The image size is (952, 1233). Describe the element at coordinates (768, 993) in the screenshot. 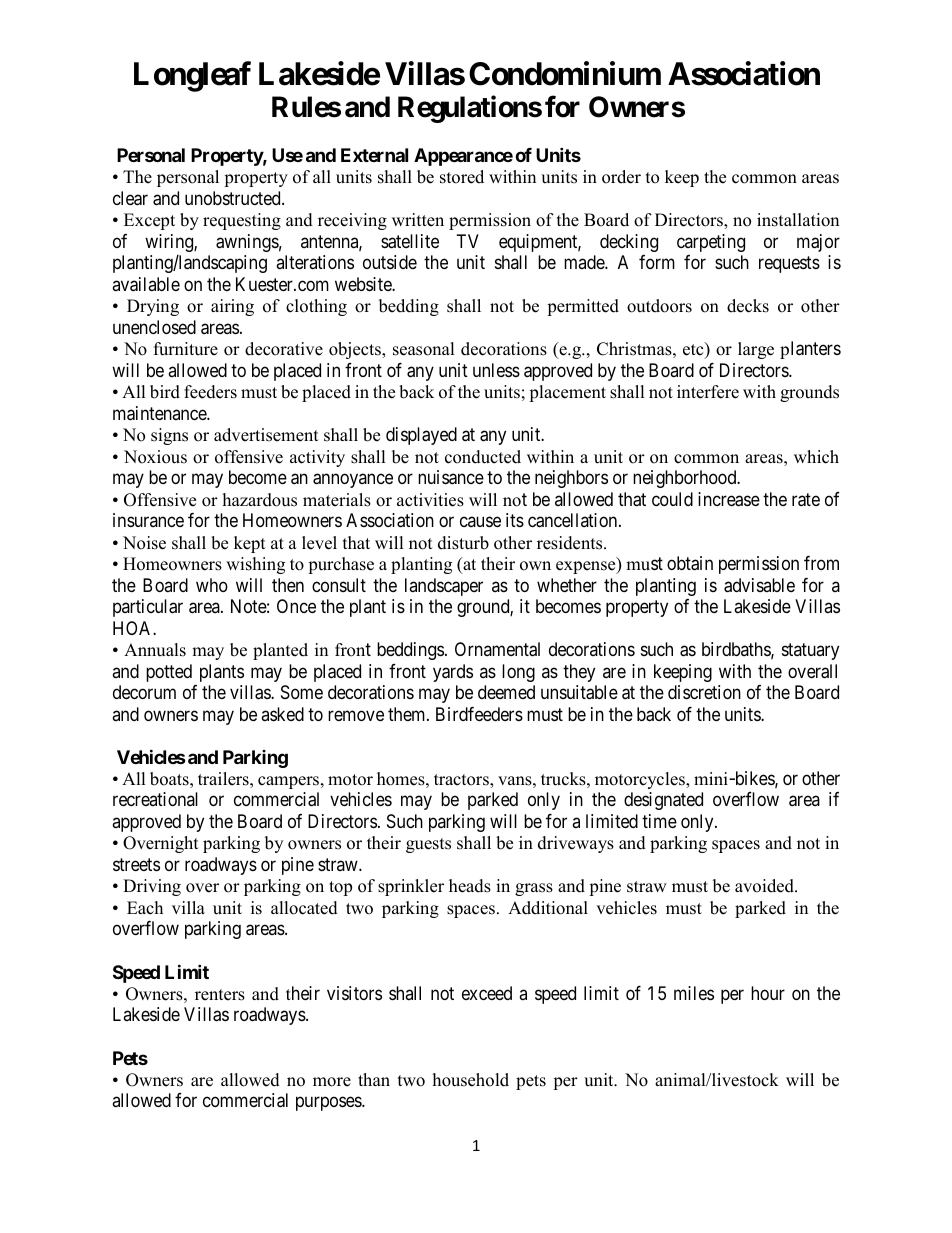

I see `hour` at that location.
